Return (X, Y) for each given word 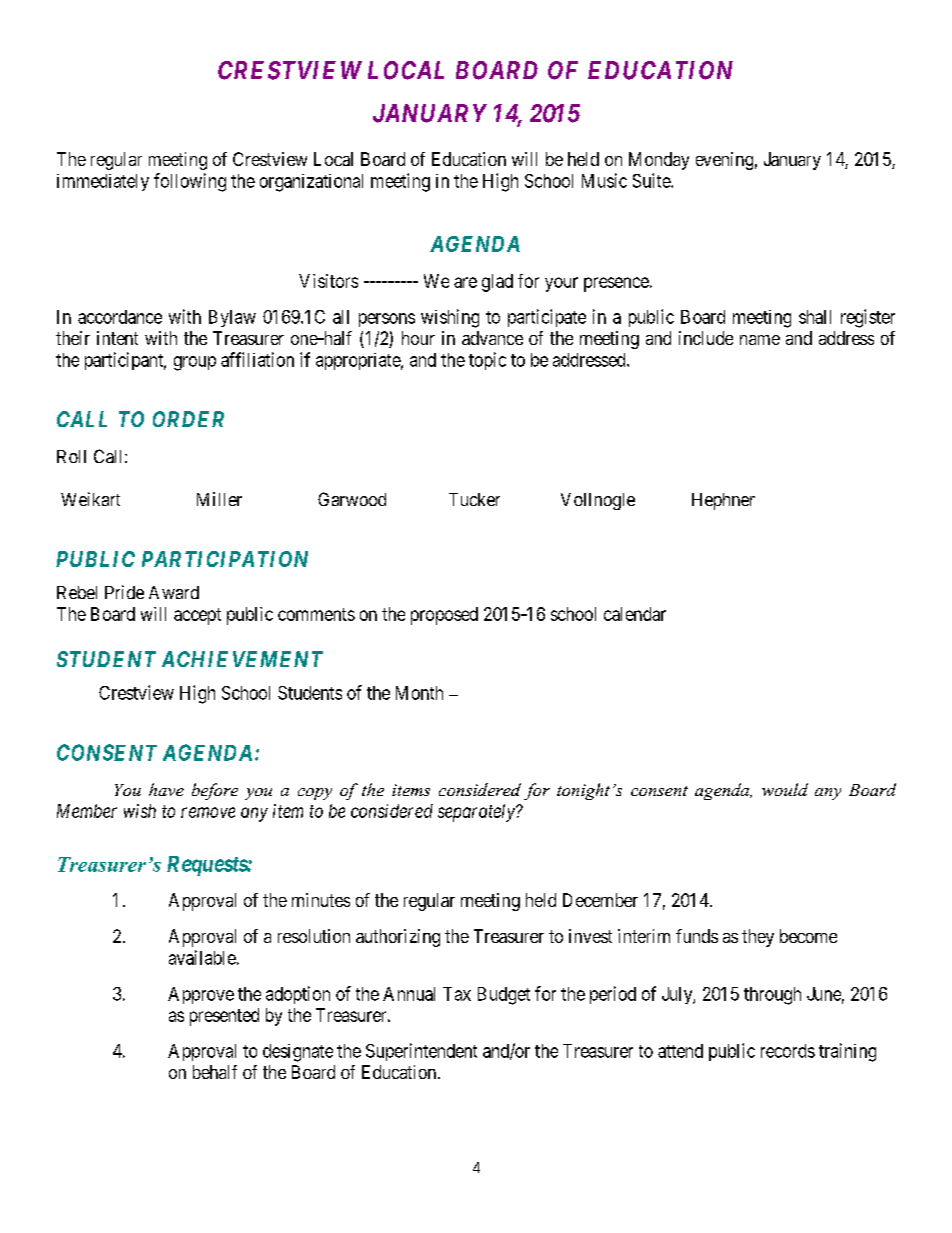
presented (224, 1017)
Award (174, 592)
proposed (444, 616)
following (190, 182)
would (785, 789)
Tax (457, 994)
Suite (652, 180)
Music (604, 180)
